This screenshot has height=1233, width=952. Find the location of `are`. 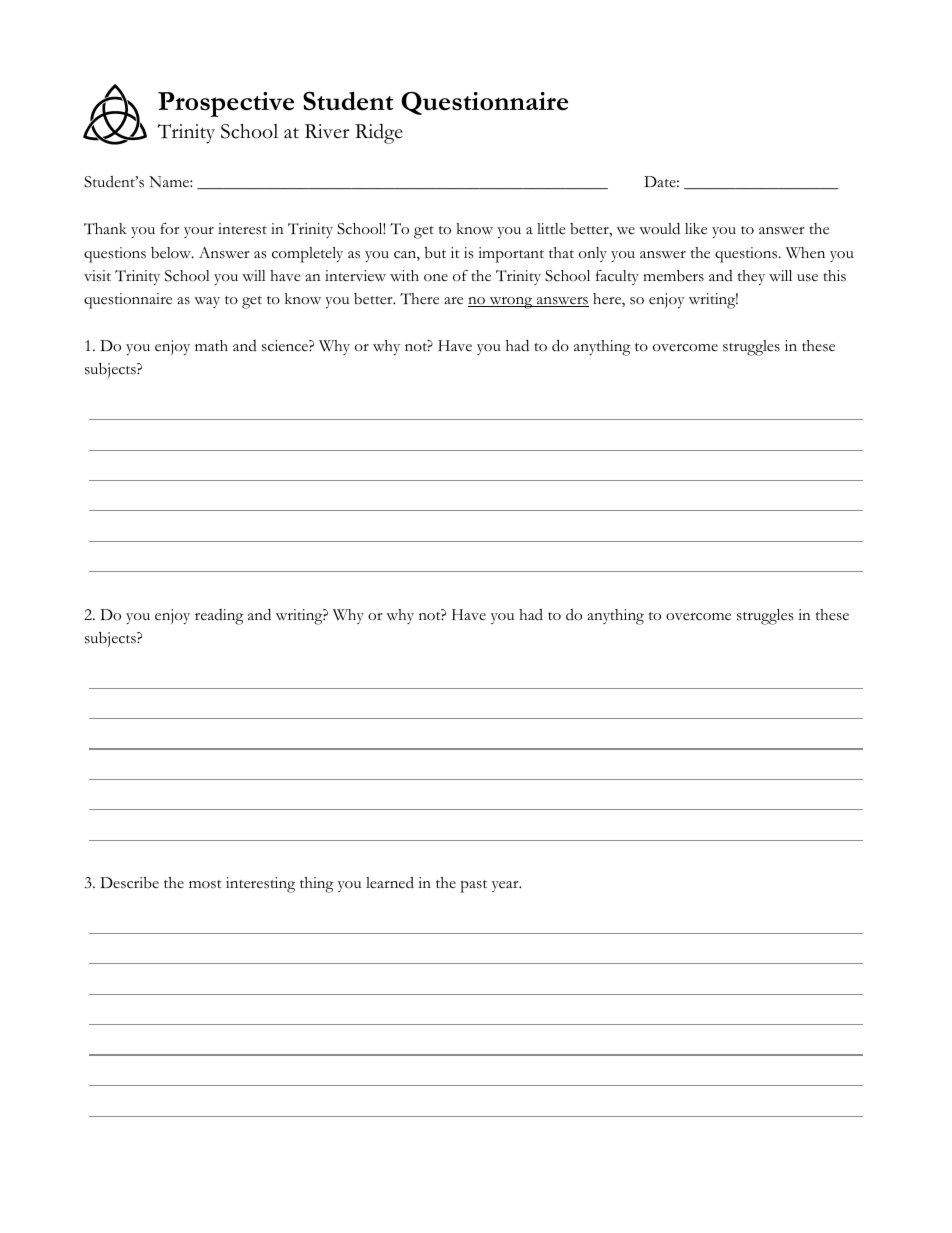

are is located at coordinates (453, 301).
